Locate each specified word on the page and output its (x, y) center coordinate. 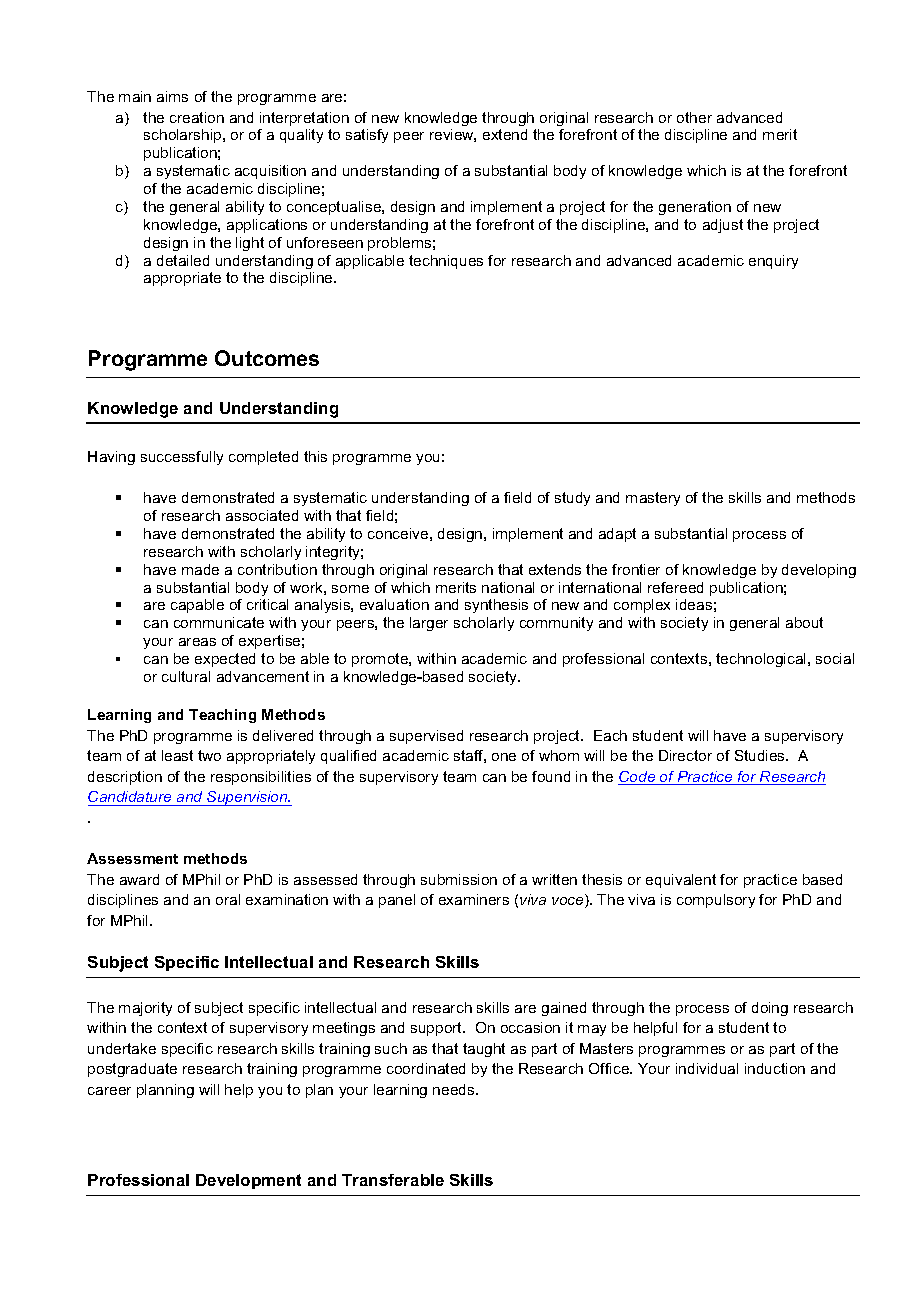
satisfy (367, 136)
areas (197, 642)
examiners (474, 899)
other (694, 117)
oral (228, 899)
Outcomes (267, 358)
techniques (446, 262)
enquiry (773, 262)
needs (455, 1089)
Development (248, 1181)
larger (429, 624)
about (804, 622)
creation (197, 117)
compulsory (716, 901)
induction (775, 1068)
